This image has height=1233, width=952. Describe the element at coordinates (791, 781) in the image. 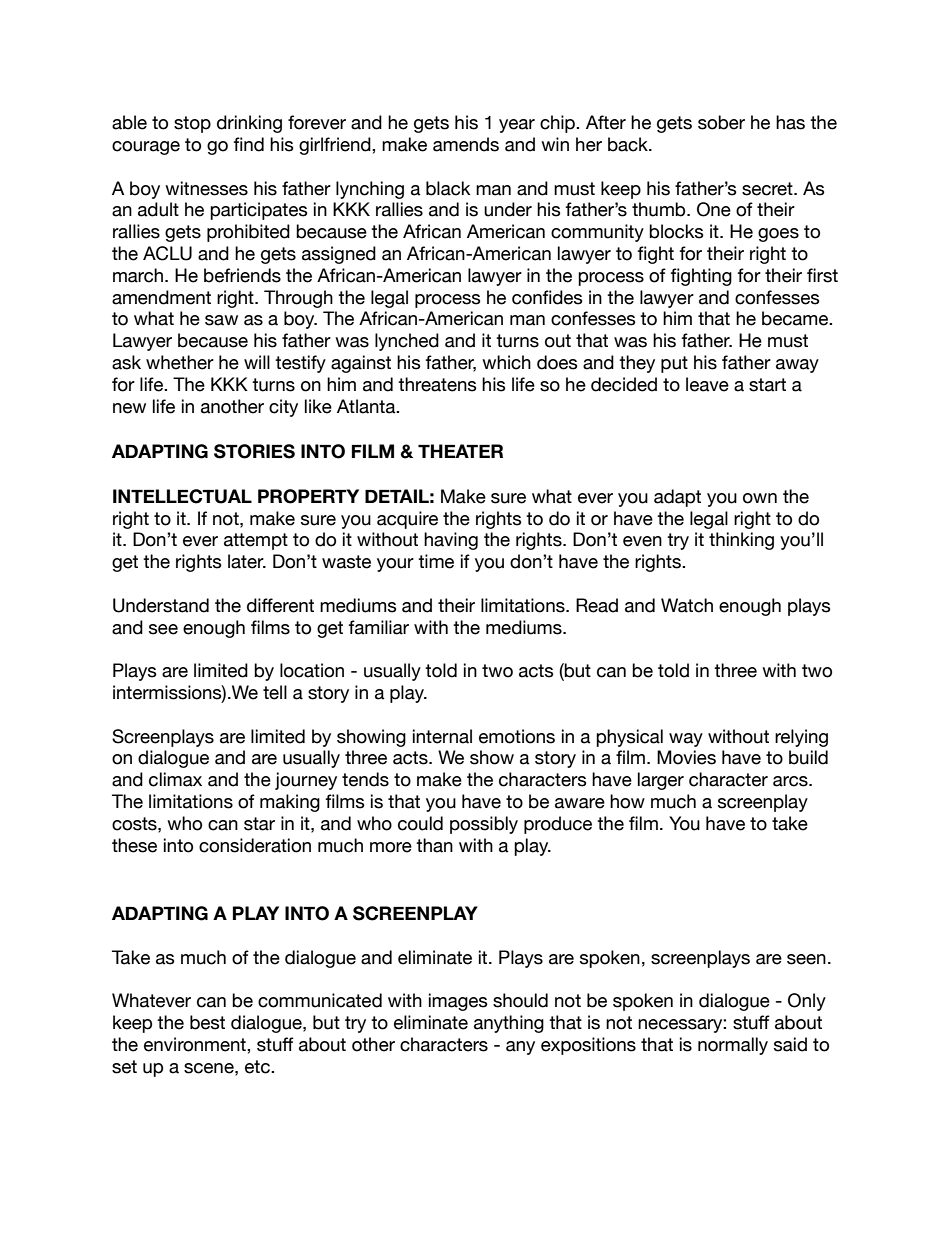

I see `arcs` at that location.
